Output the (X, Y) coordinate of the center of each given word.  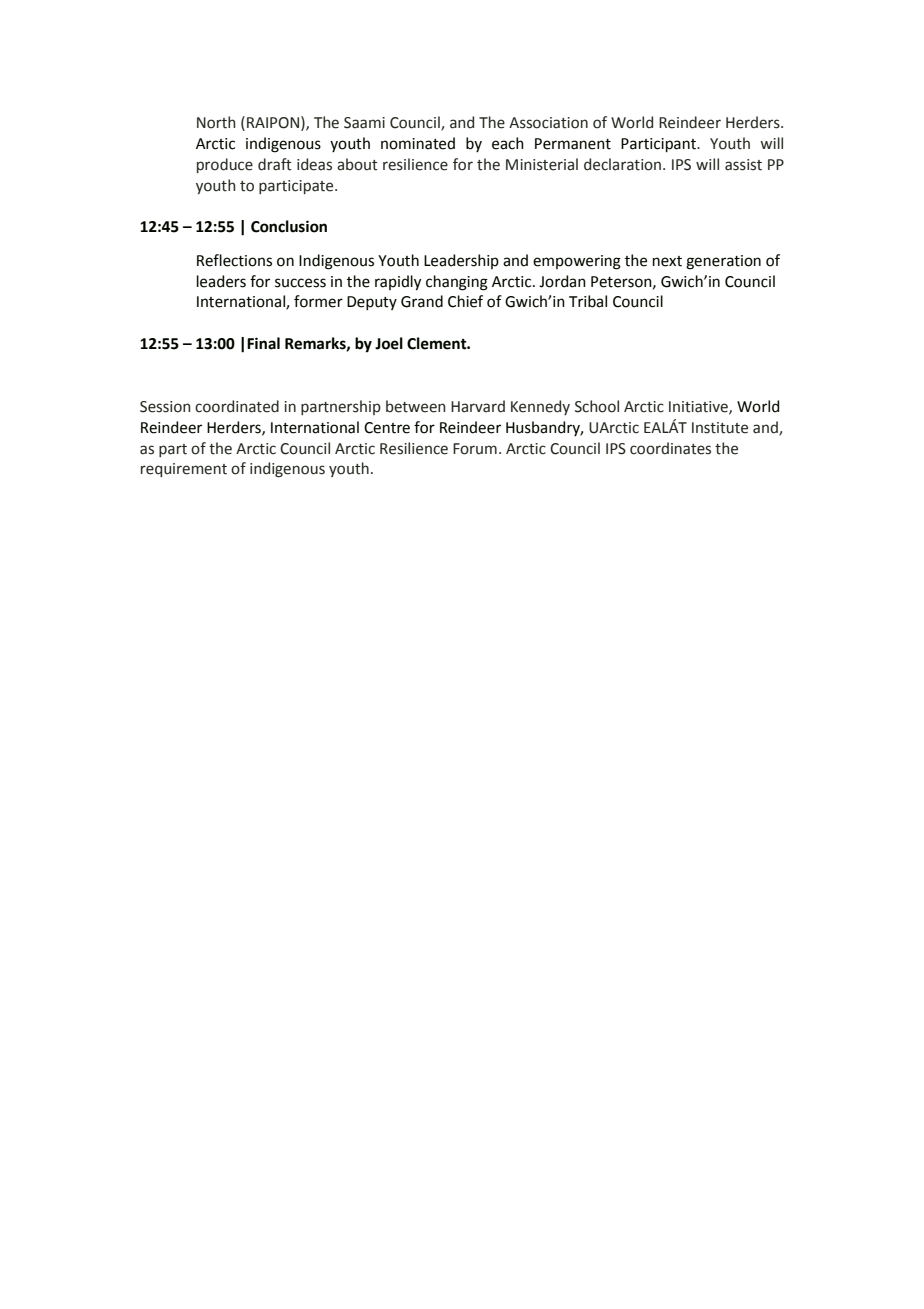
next (667, 261)
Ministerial (542, 164)
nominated (418, 143)
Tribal (588, 301)
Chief (465, 301)
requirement (184, 470)
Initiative (699, 407)
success (300, 283)
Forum (475, 449)
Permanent (573, 144)
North (216, 122)
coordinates (670, 448)
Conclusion (289, 226)
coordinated (237, 406)
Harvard (478, 406)
